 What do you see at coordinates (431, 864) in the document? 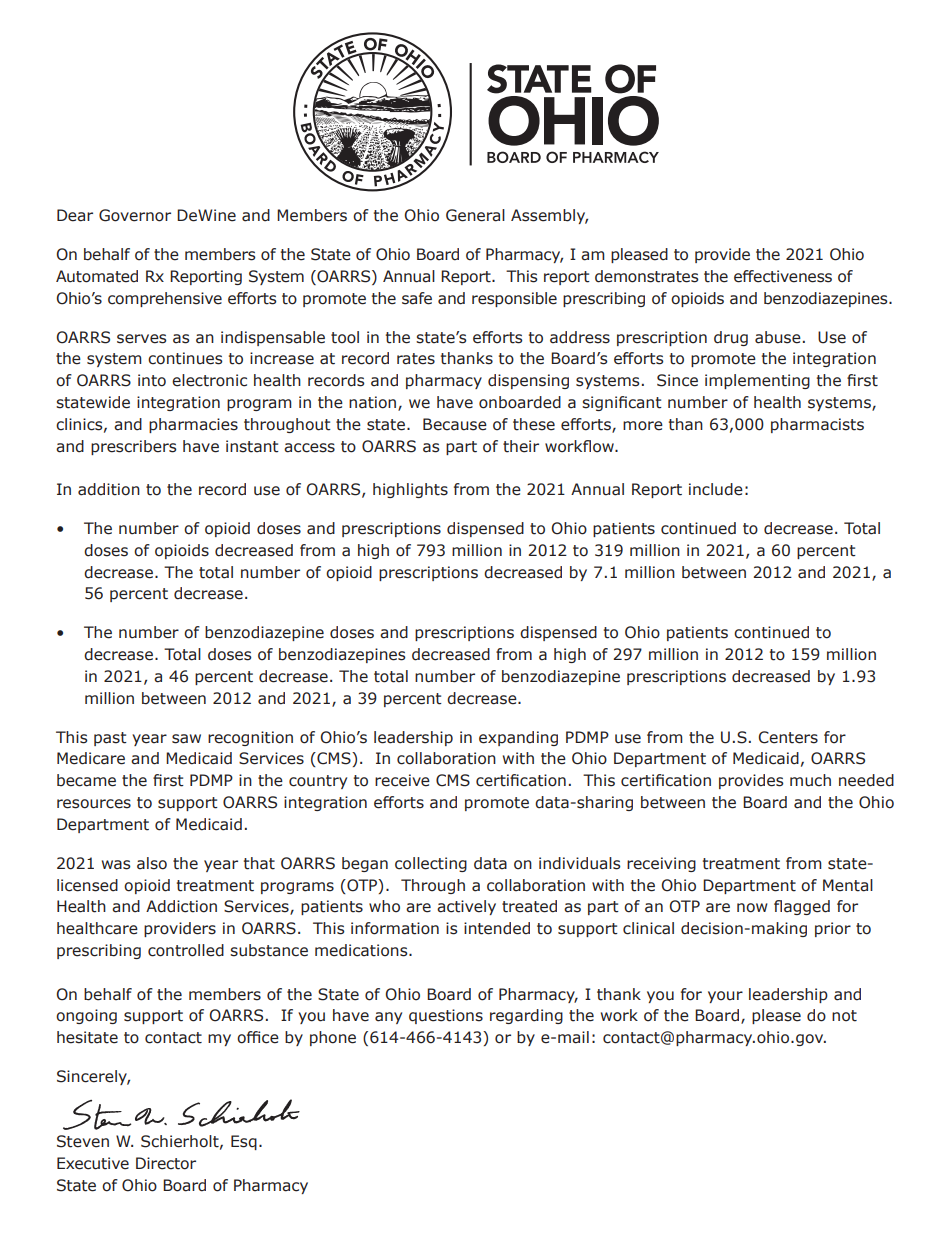
I see `collecting` at bounding box center [431, 864].
